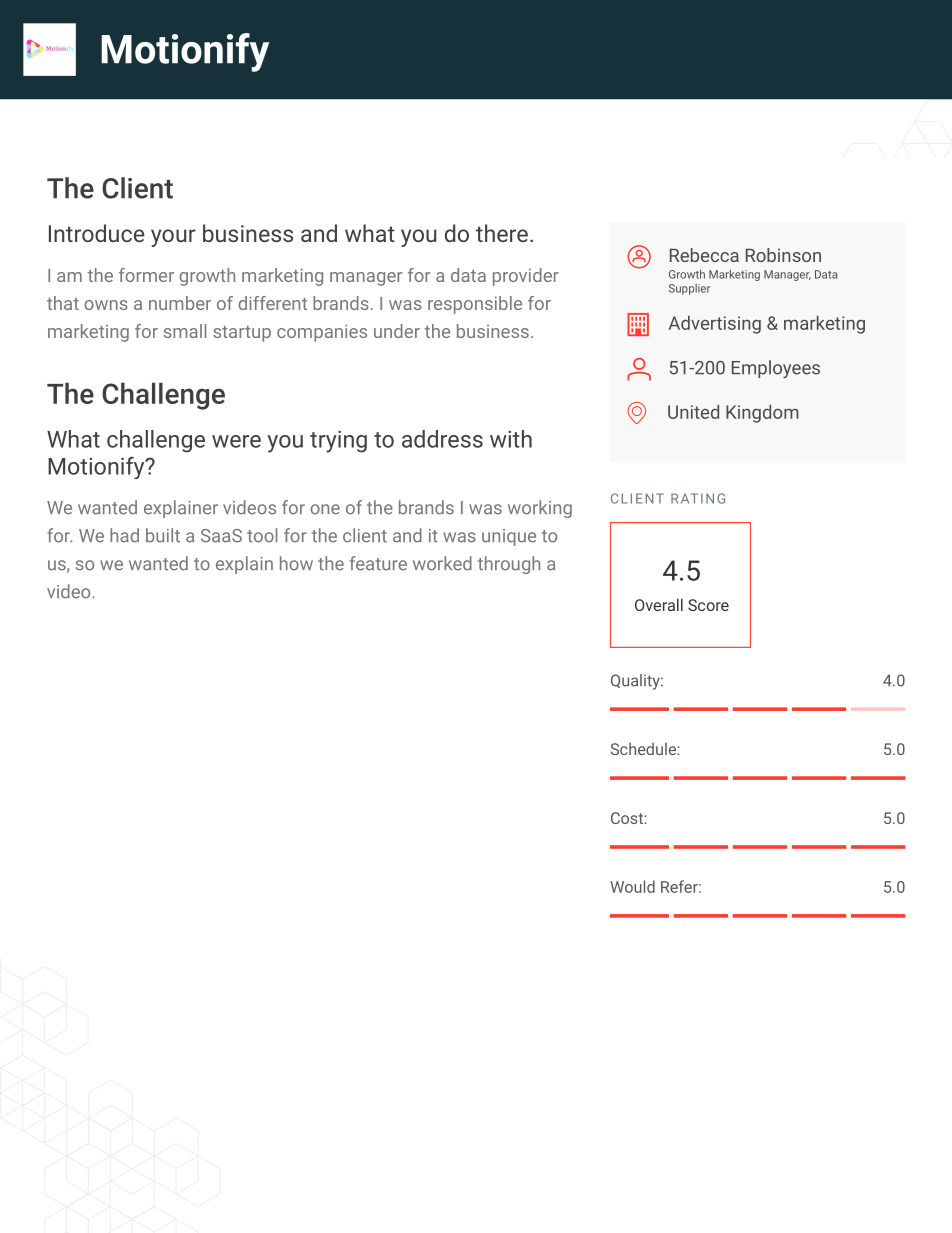 The height and width of the screenshot is (1233, 952). What do you see at coordinates (502, 233) in the screenshot?
I see `there` at bounding box center [502, 233].
